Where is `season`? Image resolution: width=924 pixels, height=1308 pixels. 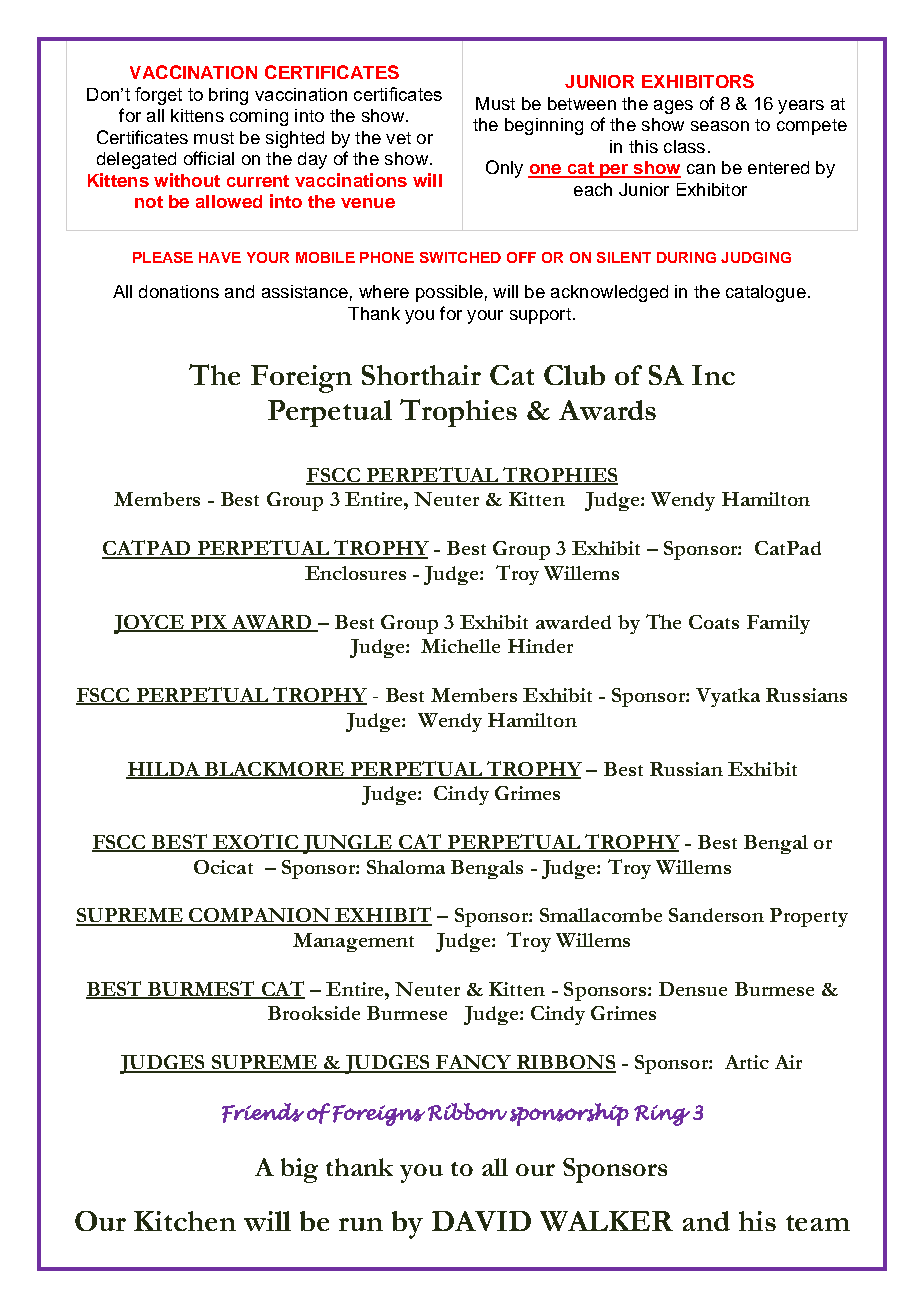
season is located at coordinates (720, 126).
